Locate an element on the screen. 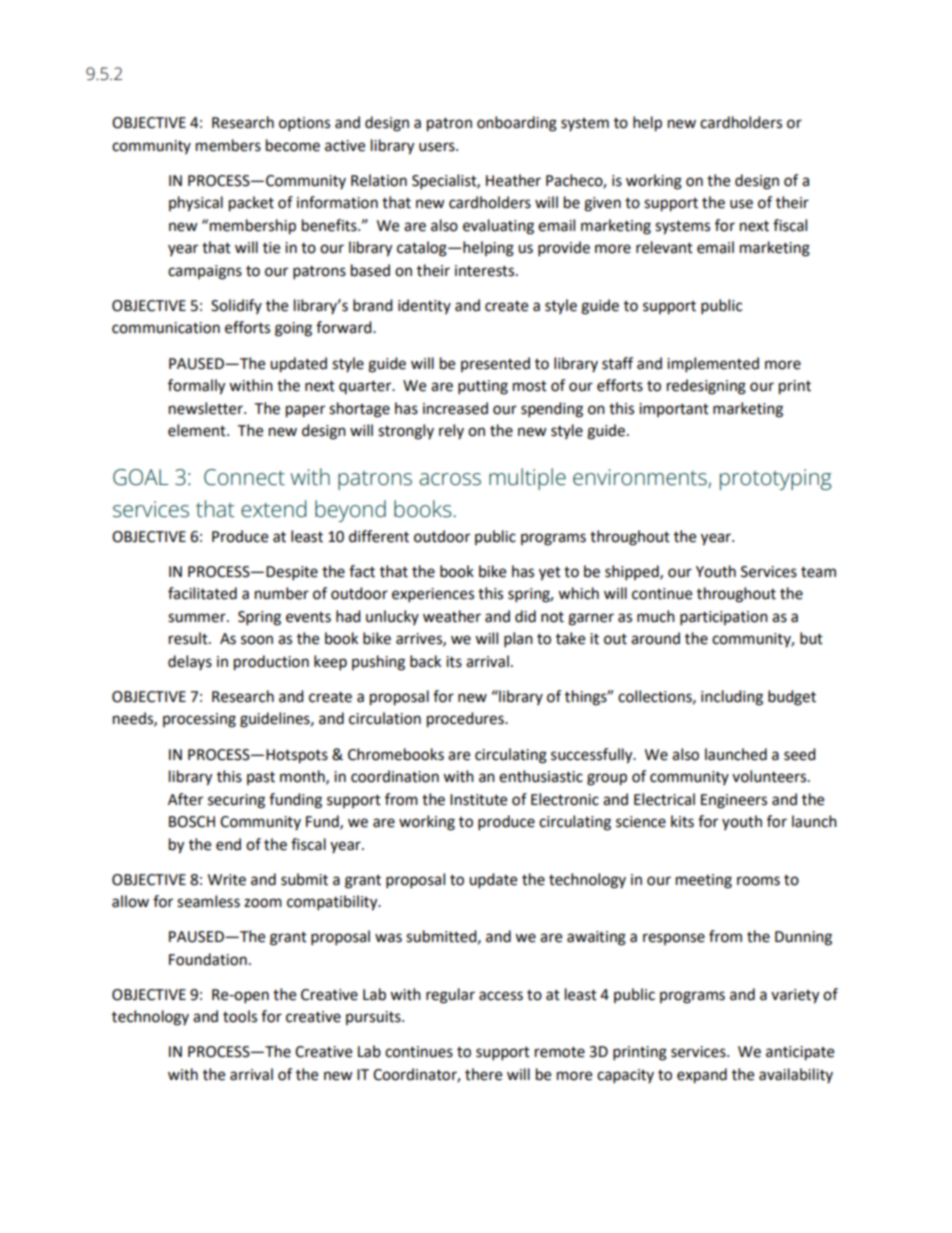  physical is located at coordinates (196, 204).
